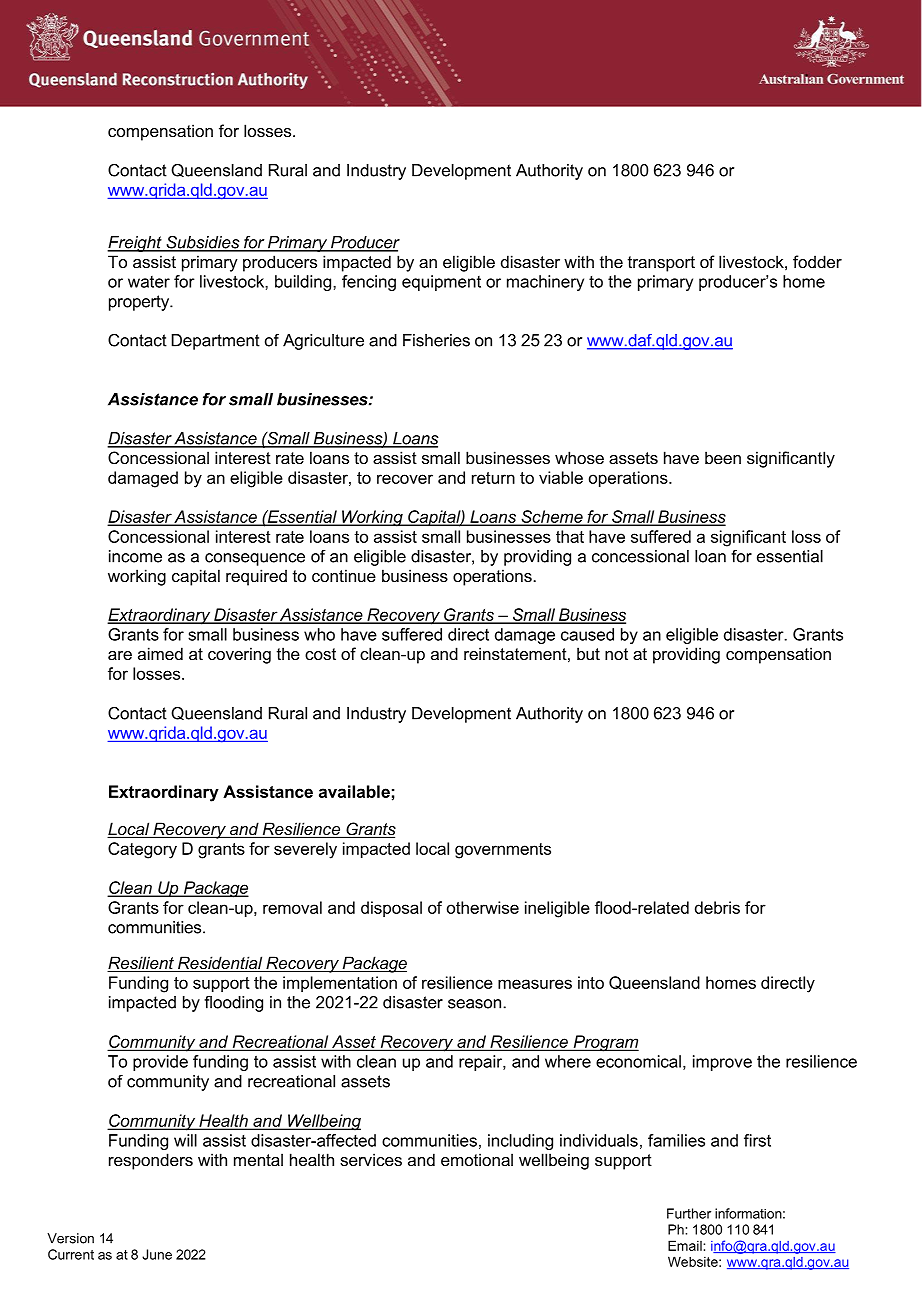  Describe the element at coordinates (723, 457) in the screenshot. I see `been` at that location.
